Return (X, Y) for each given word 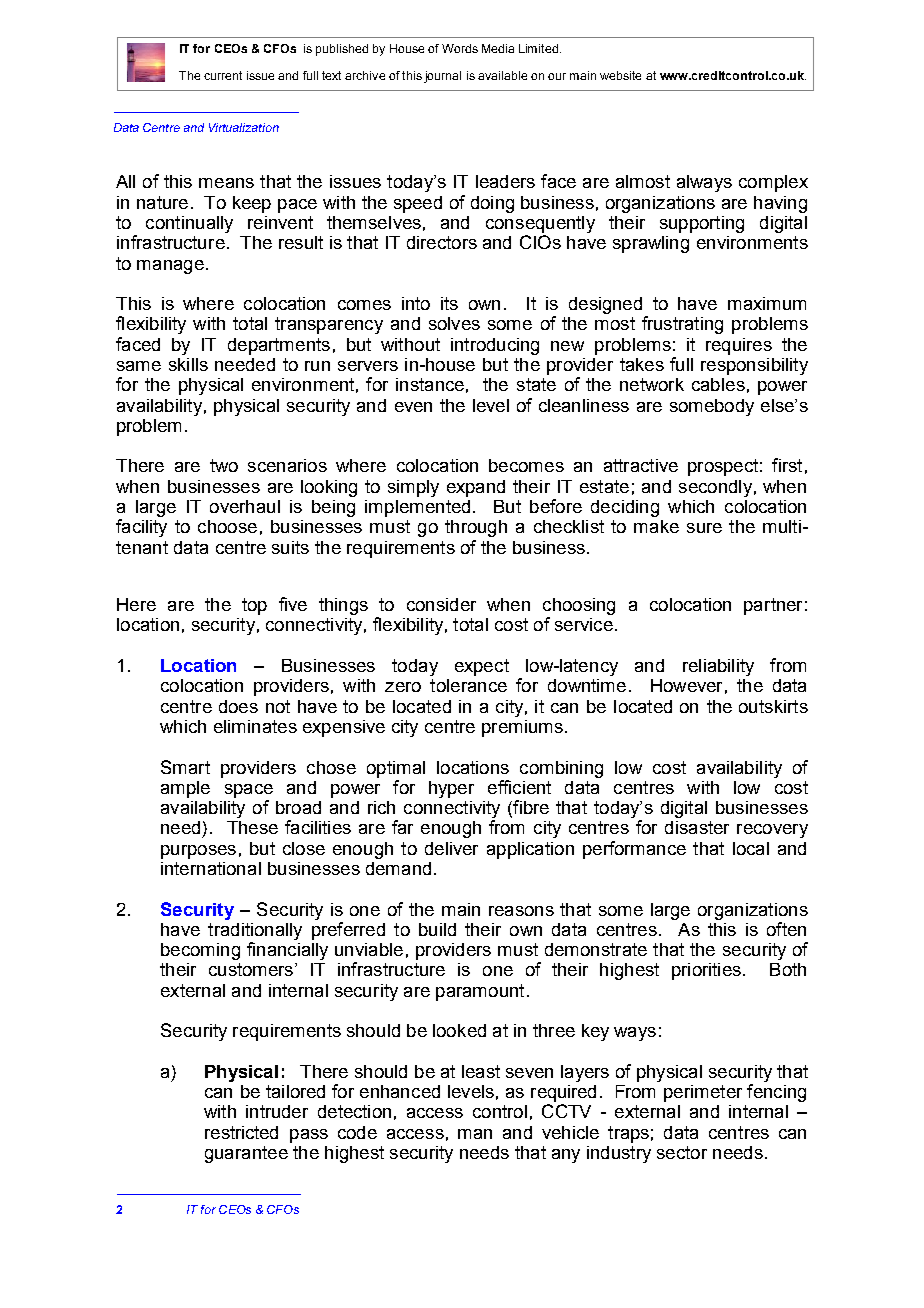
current (223, 75)
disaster (697, 827)
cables (718, 384)
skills (188, 364)
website (620, 75)
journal (442, 77)
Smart (185, 767)
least (481, 1071)
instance (430, 384)
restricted (241, 1132)
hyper (451, 789)
